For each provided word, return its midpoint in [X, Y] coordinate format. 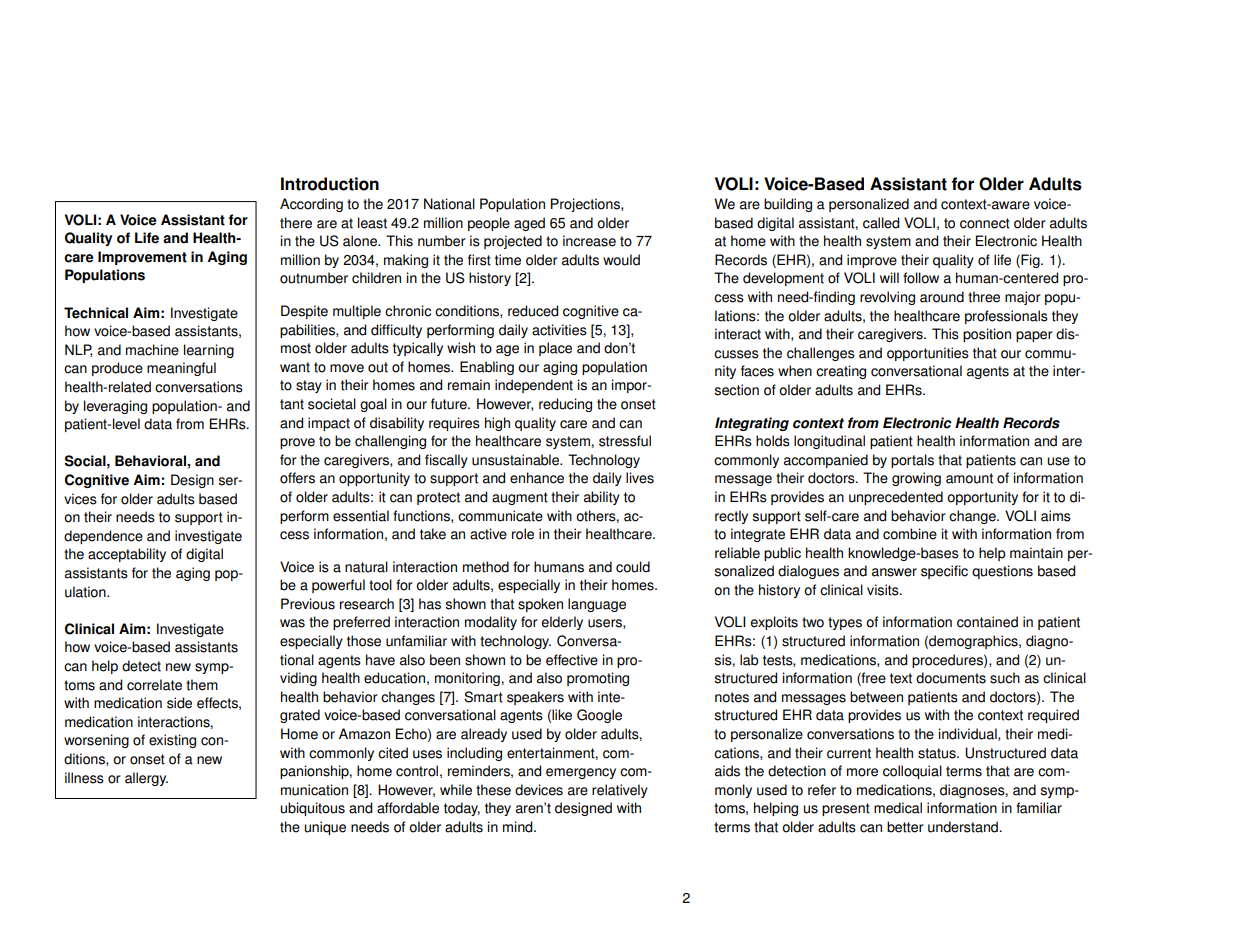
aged [529, 224]
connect [985, 223]
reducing [565, 405]
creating [841, 372]
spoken [540, 605]
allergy [146, 779]
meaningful [181, 369]
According [311, 205]
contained [987, 622]
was [292, 623]
